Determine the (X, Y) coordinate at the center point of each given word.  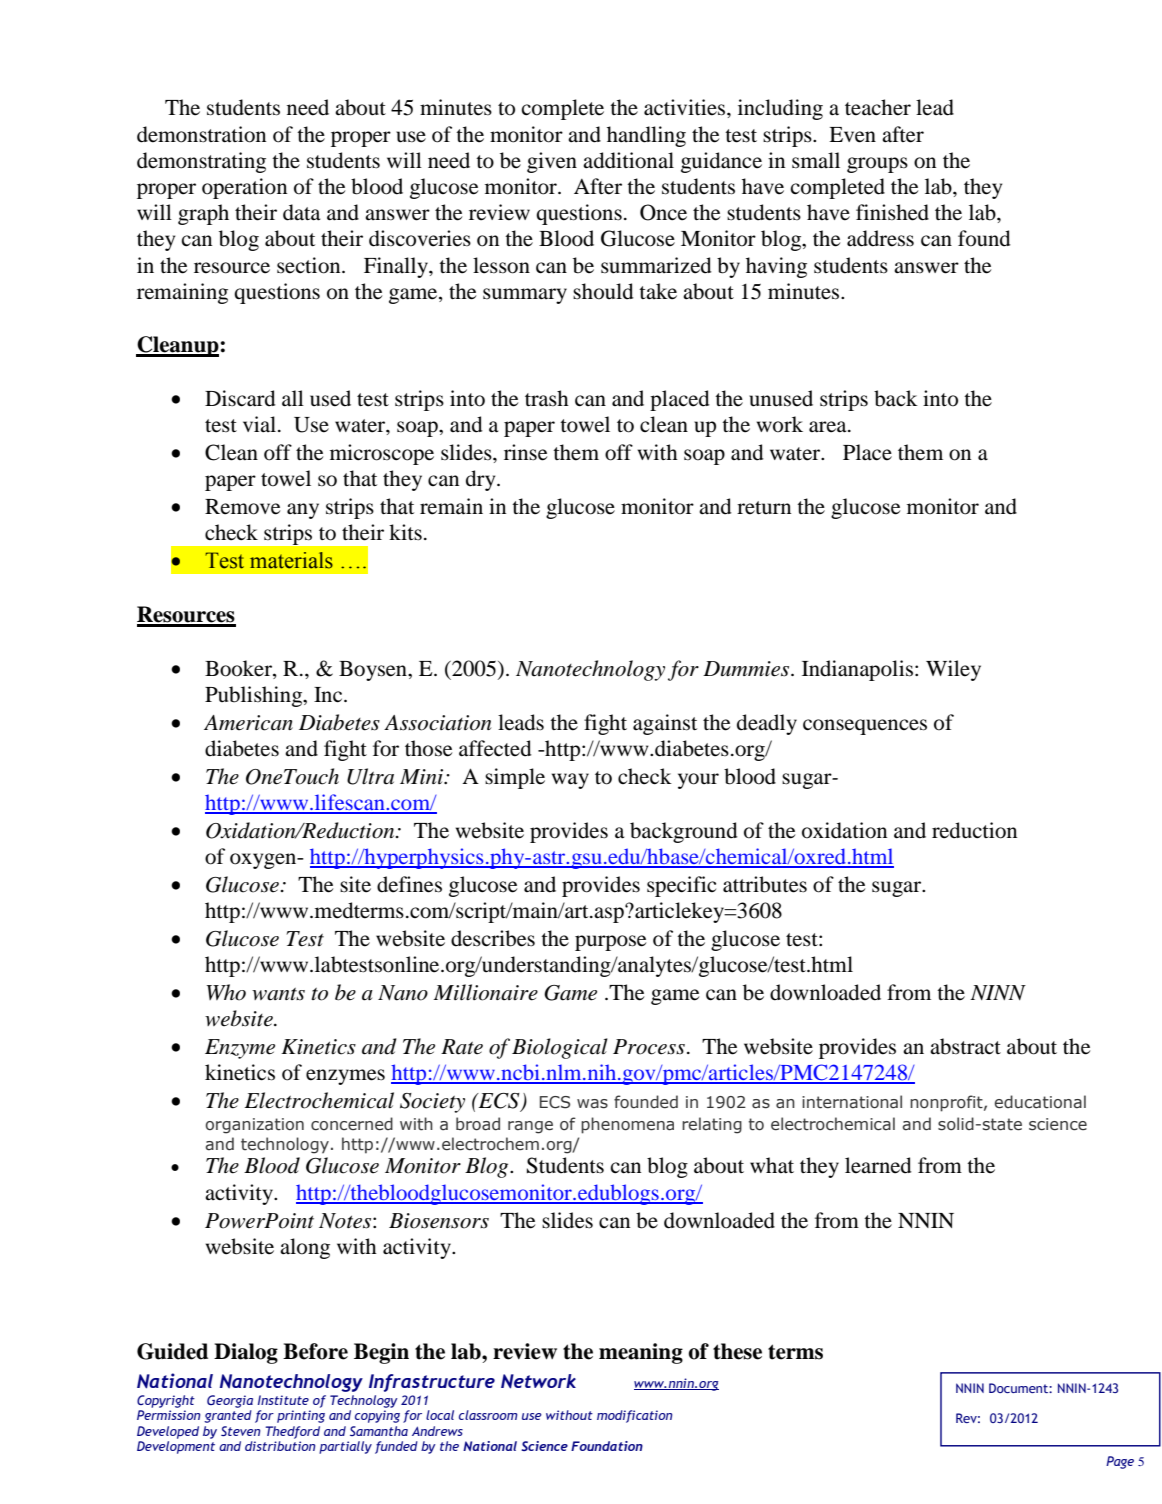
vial (261, 424)
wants (278, 994)
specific (681, 886)
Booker (239, 668)
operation (244, 188)
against (665, 724)
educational (1040, 1102)
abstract (965, 1046)
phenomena (627, 1125)
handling (646, 136)
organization (254, 1126)
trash (547, 398)
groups (877, 165)
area (829, 427)
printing (301, 1416)
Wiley (953, 670)
